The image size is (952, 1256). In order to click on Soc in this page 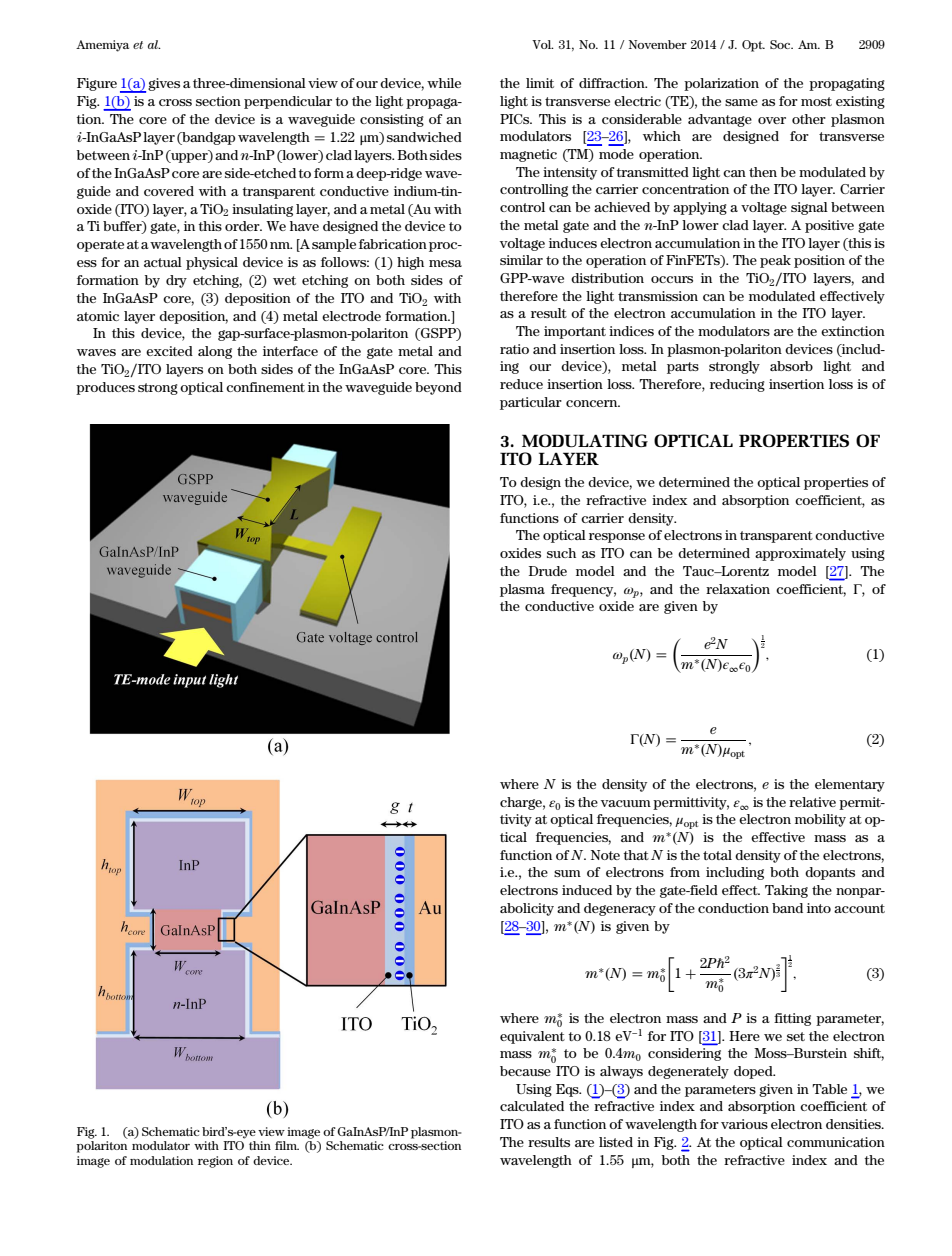, I will do `click(781, 44)`.
